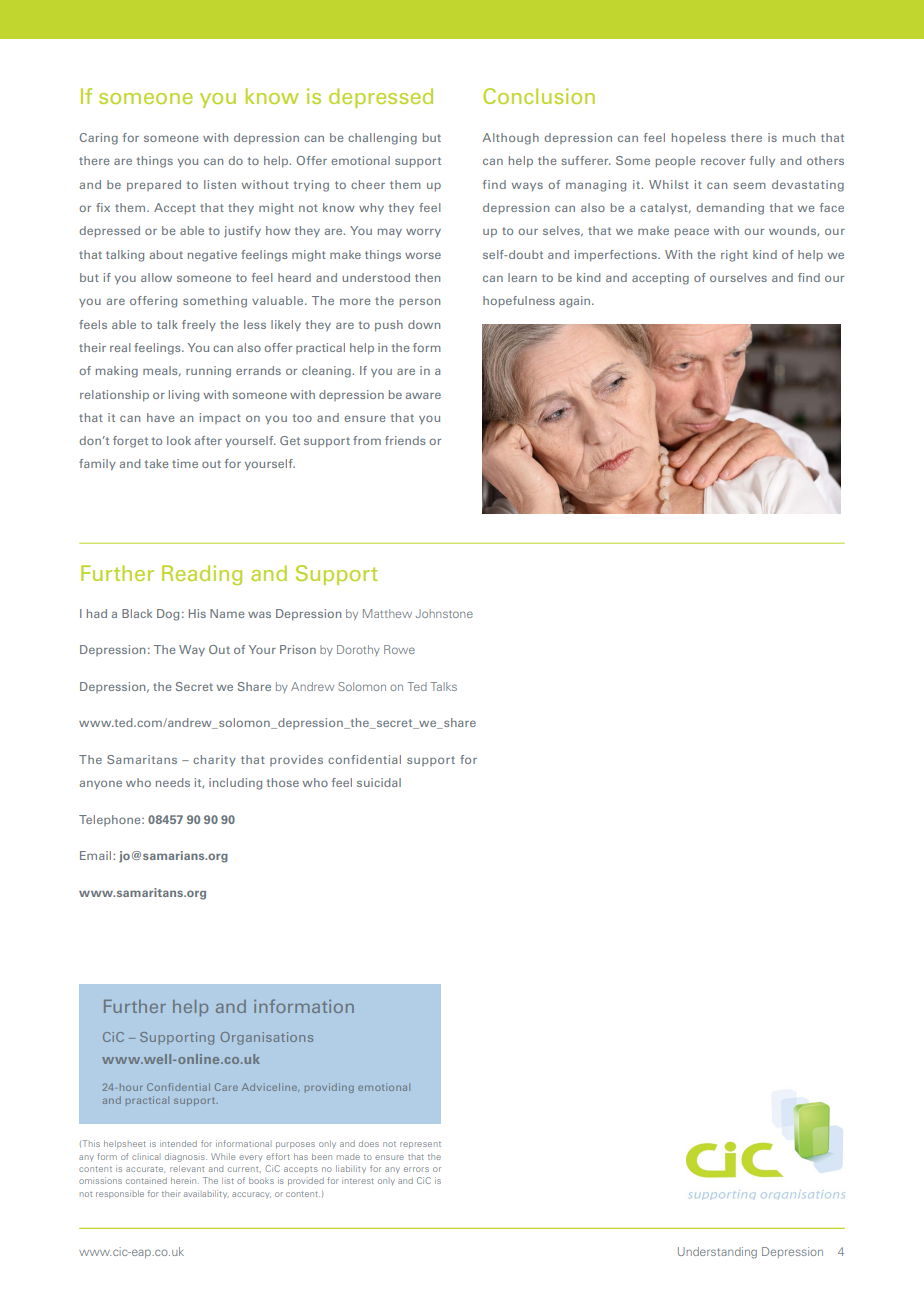 Image resolution: width=924 pixels, height=1308 pixels. Describe the element at coordinates (416, 1169) in the screenshot. I see `errors` at that location.
